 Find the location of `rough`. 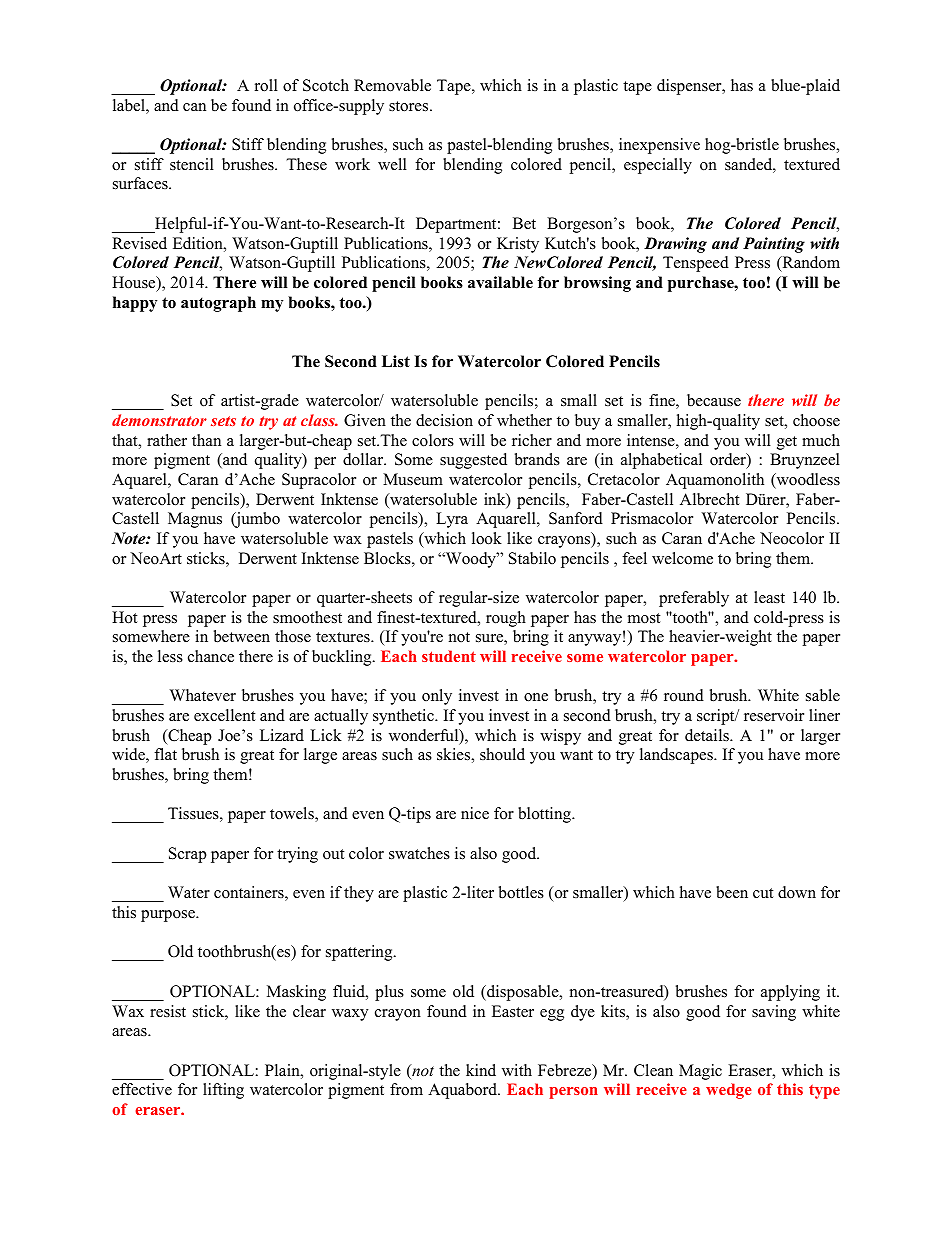

rough is located at coordinates (506, 619).
